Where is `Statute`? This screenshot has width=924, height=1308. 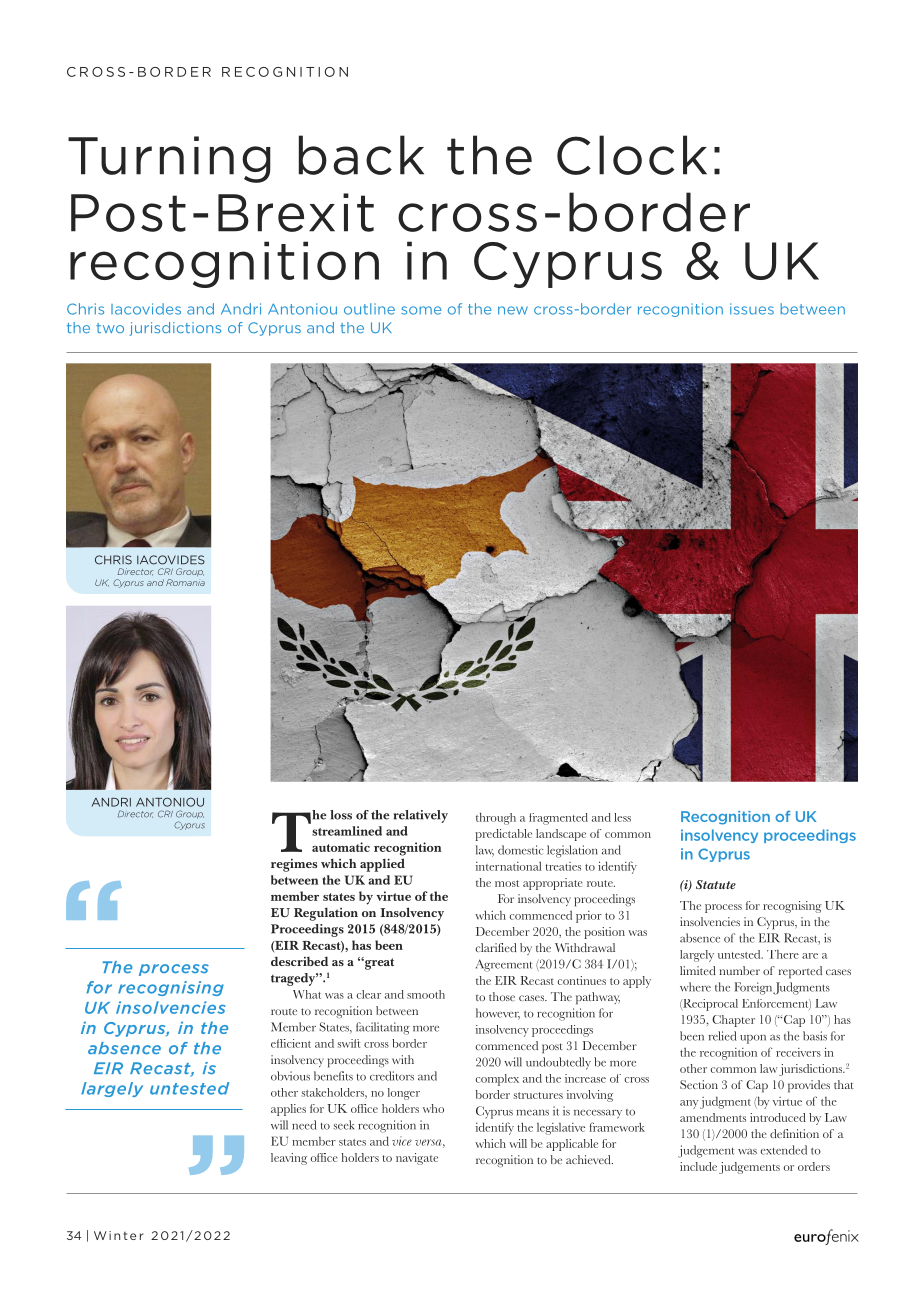 Statute is located at coordinates (716, 884).
